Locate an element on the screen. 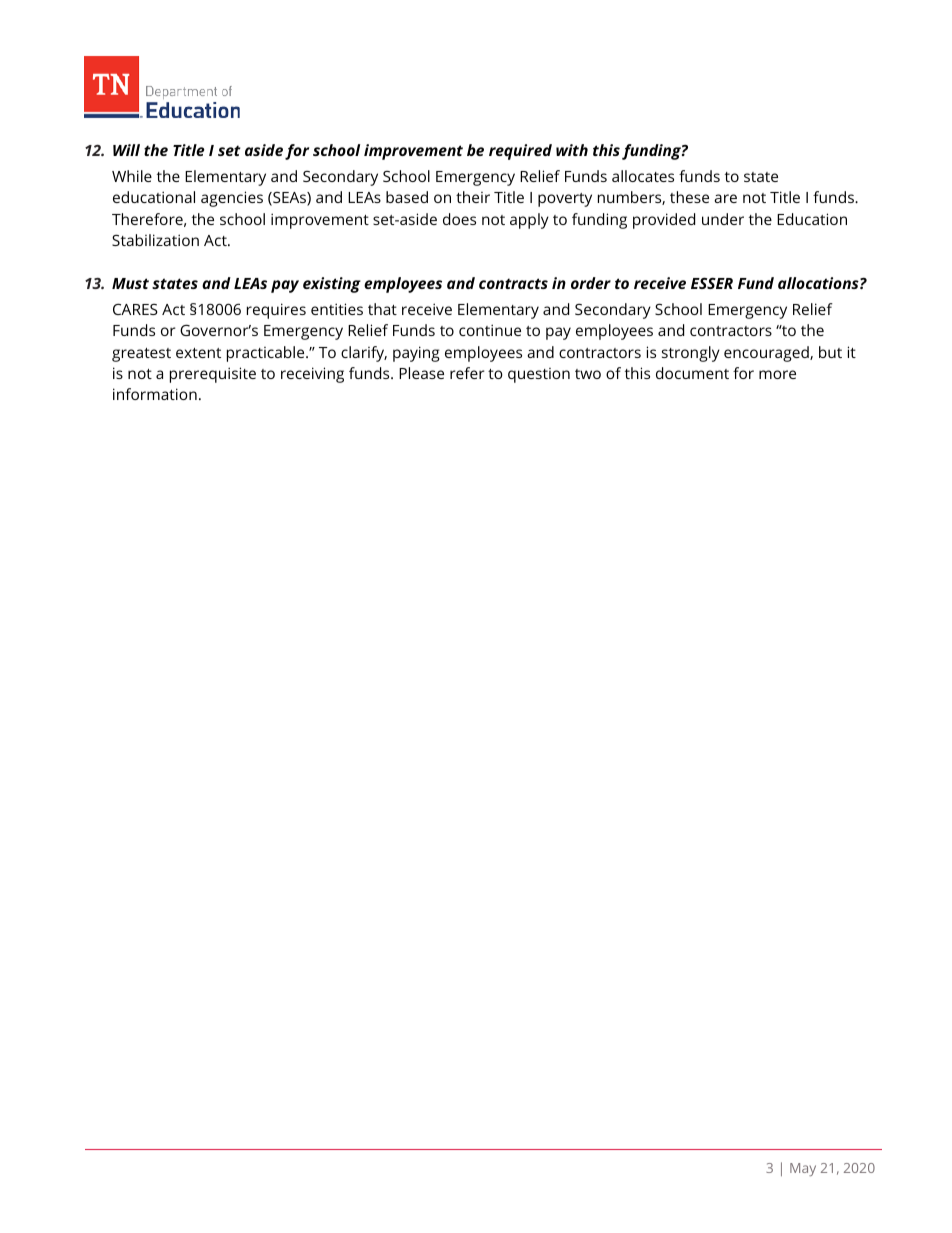 Image resolution: width=952 pixels, height=1233 pixels. their is located at coordinates (473, 197).
